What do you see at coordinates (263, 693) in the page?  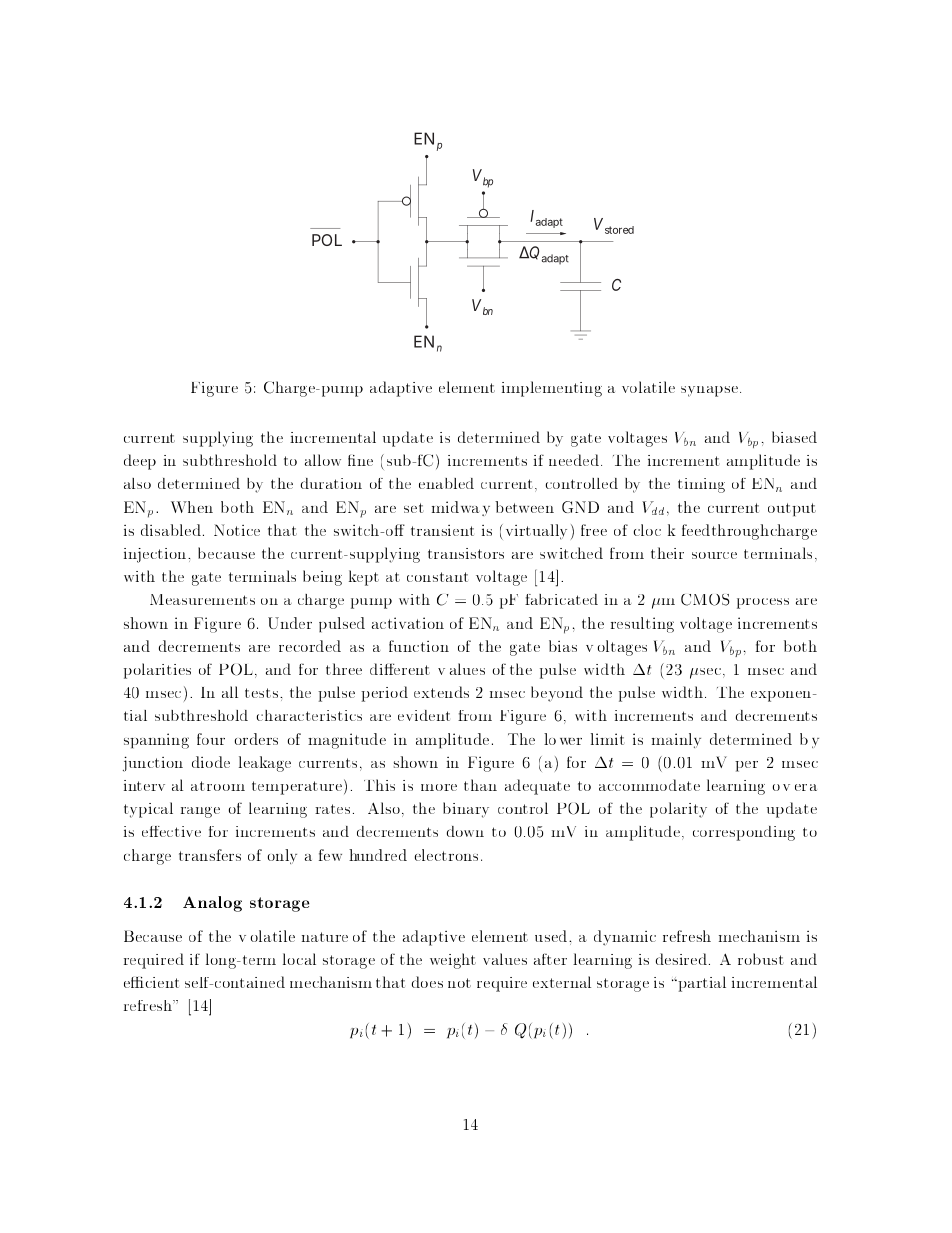 I see `tests` at bounding box center [263, 693].
